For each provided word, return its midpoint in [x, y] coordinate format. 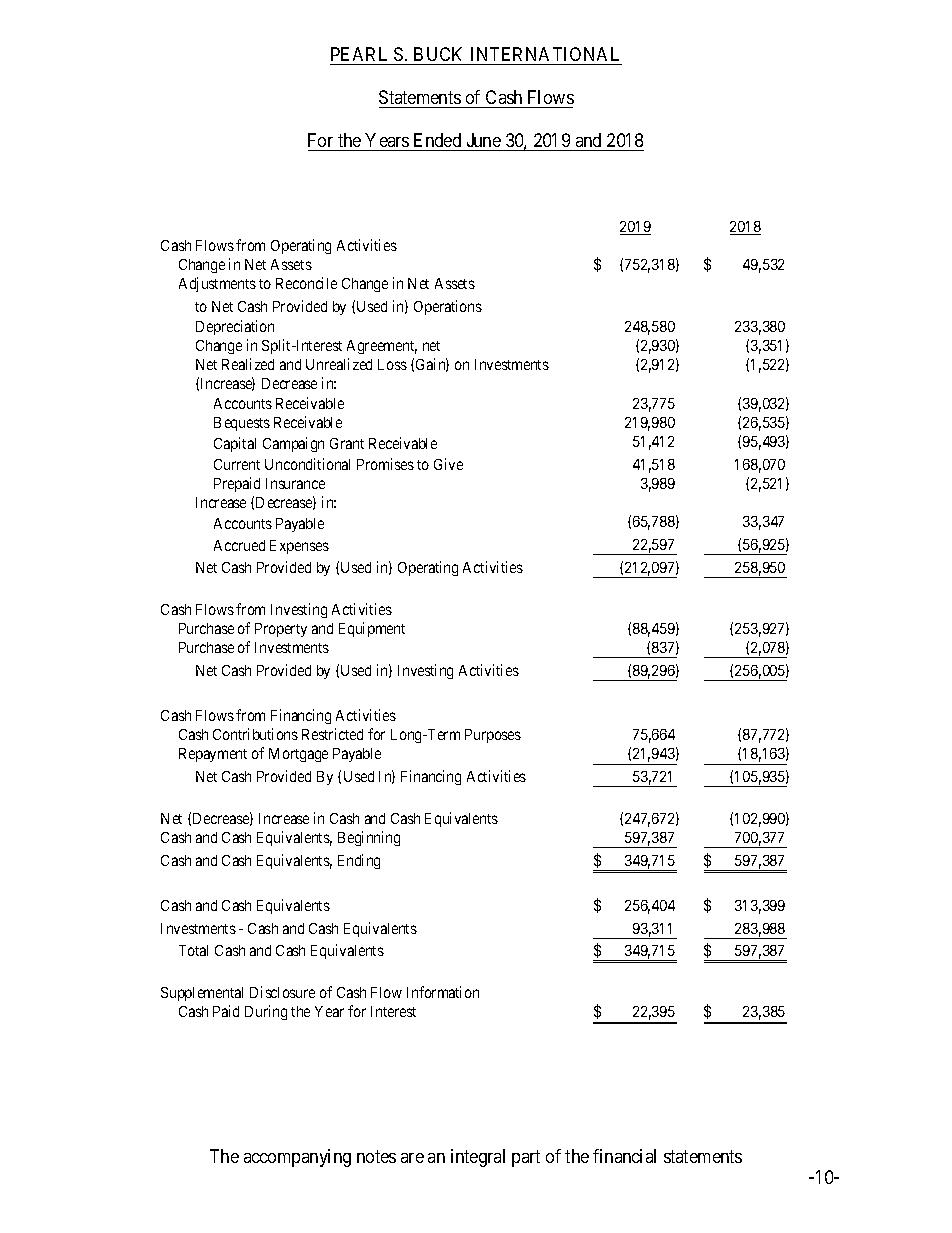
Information [443, 992]
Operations [448, 307]
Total [193, 950]
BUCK [438, 54]
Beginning [369, 838]
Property [281, 630]
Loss [392, 364]
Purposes [493, 736]
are [412, 1158]
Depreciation [235, 327]
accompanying [297, 1158]
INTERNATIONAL [545, 54]
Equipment [372, 629]
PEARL [359, 54]
